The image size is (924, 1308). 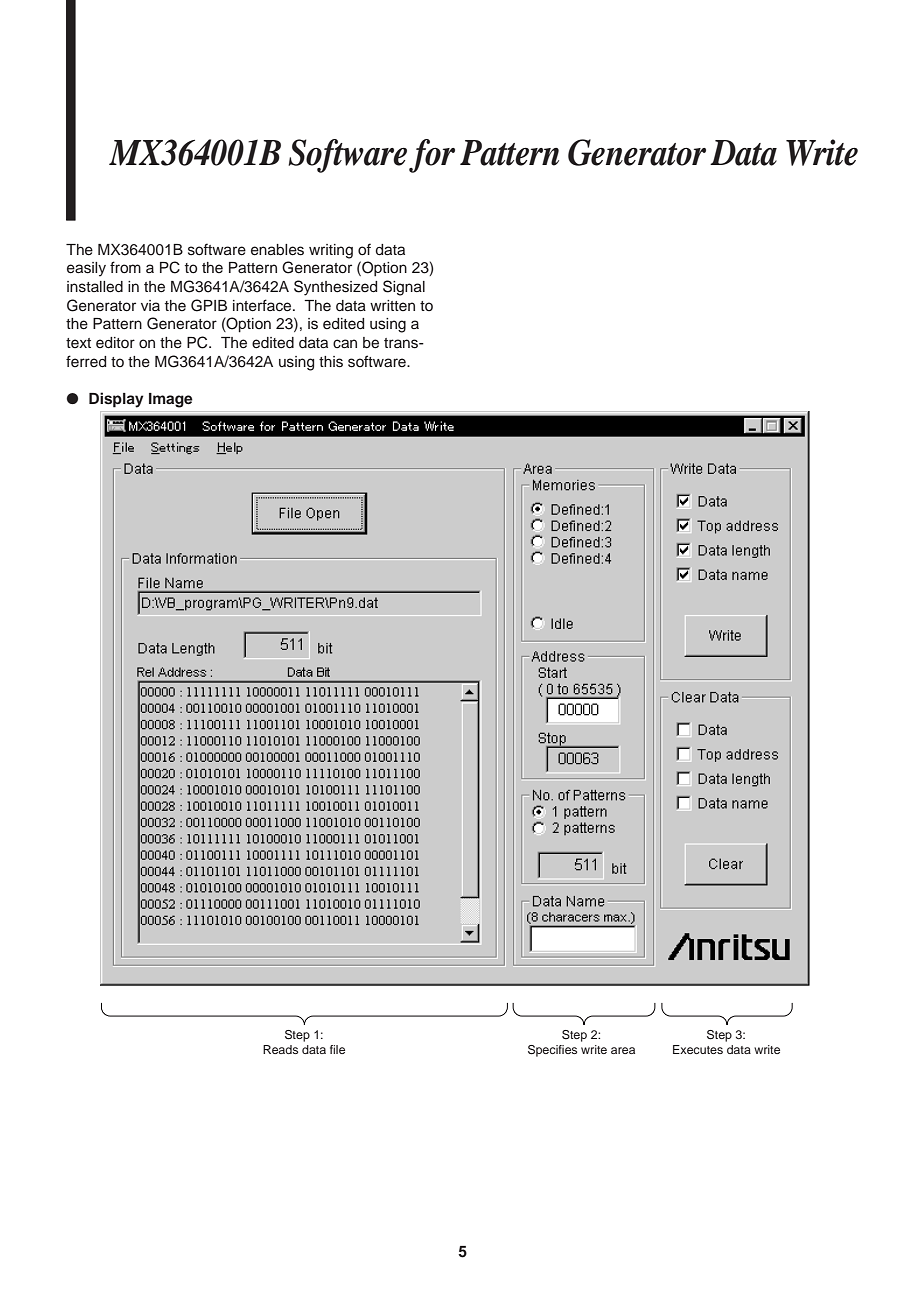 What do you see at coordinates (331, 362) in the page?
I see `this` at bounding box center [331, 362].
